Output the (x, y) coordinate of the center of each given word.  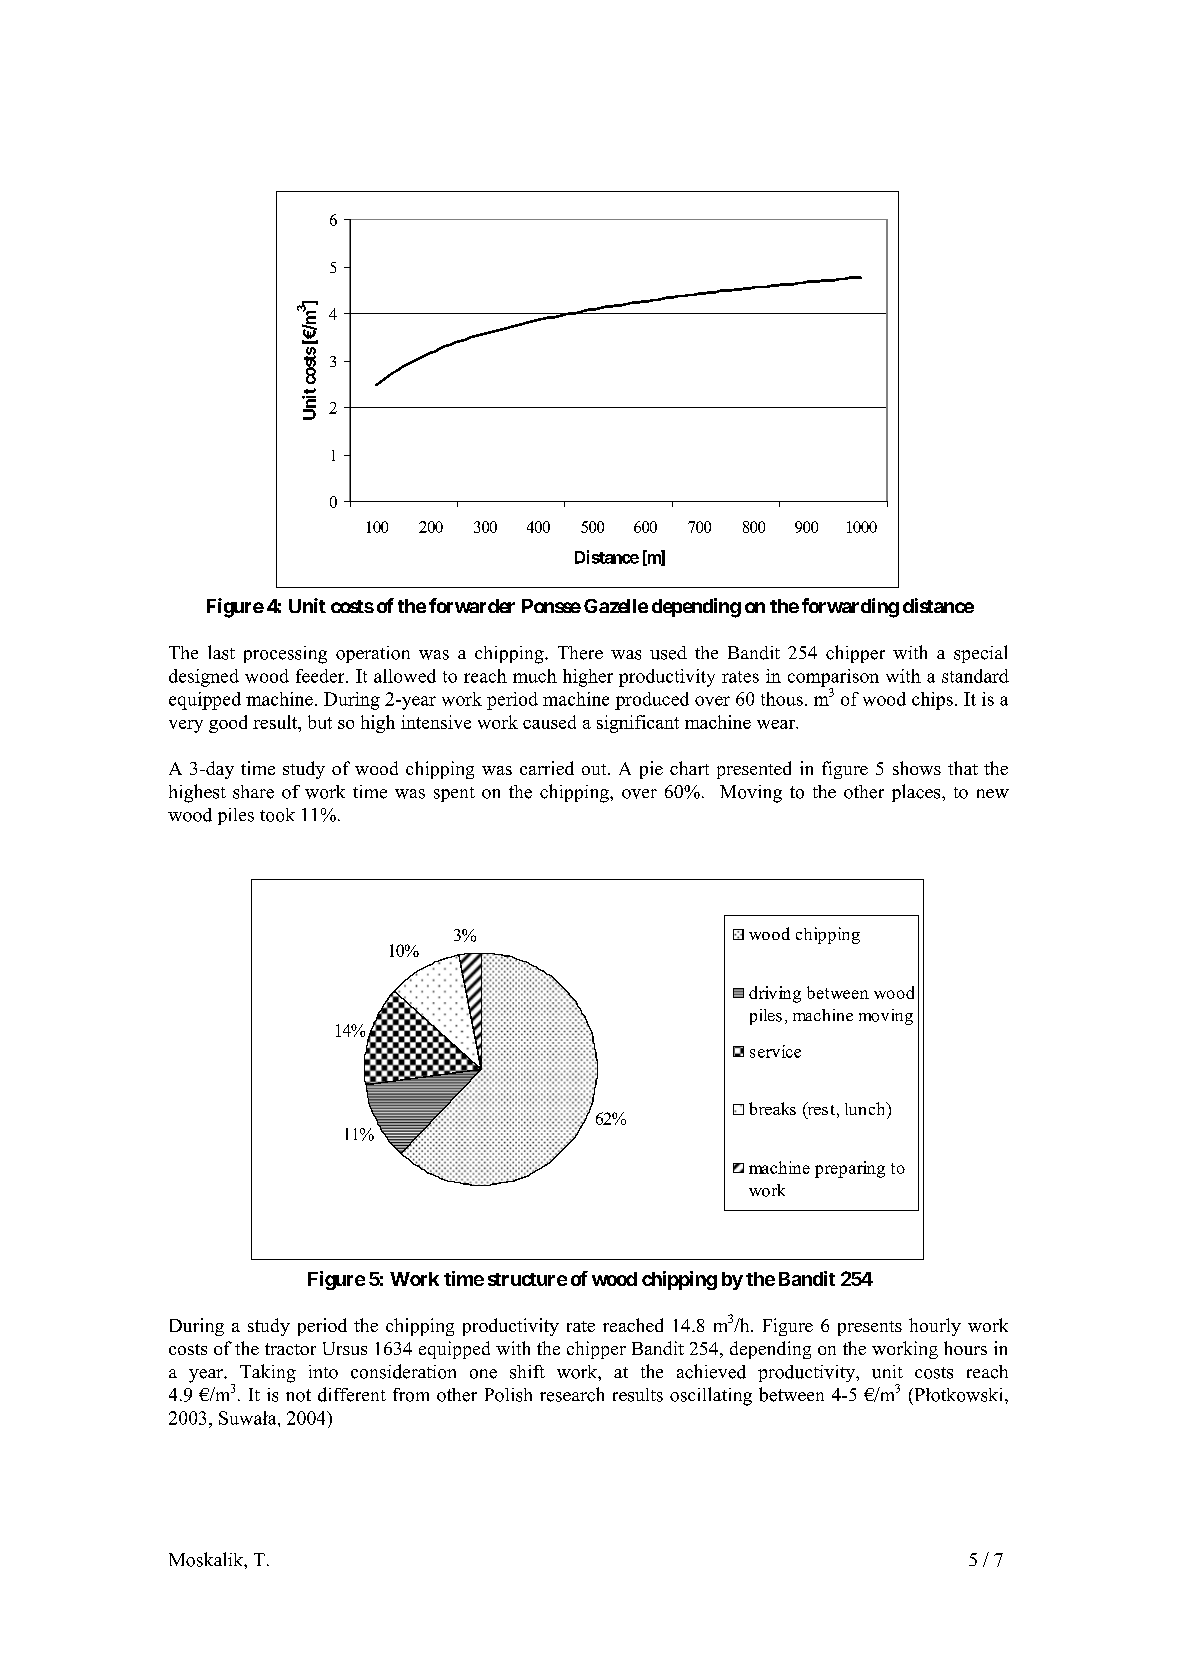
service (775, 1051)
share (253, 792)
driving (775, 994)
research (572, 1394)
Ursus (345, 1348)
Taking (268, 1373)
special (980, 654)
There (580, 653)
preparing (850, 1169)
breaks (772, 1108)
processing (285, 655)
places (917, 793)
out (595, 769)
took (277, 815)
